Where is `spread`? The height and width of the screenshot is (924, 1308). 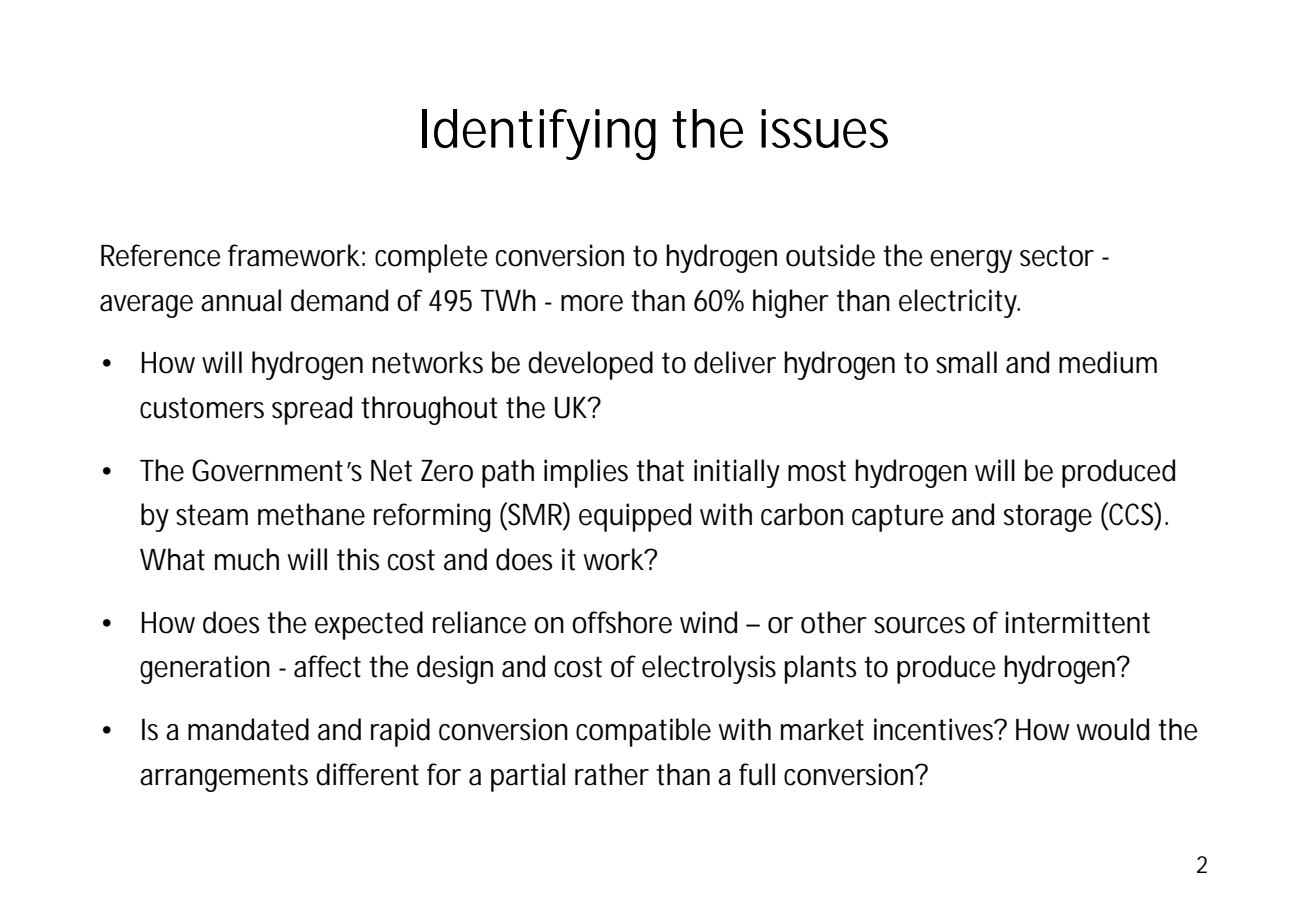 spread is located at coordinates (312, 410).
